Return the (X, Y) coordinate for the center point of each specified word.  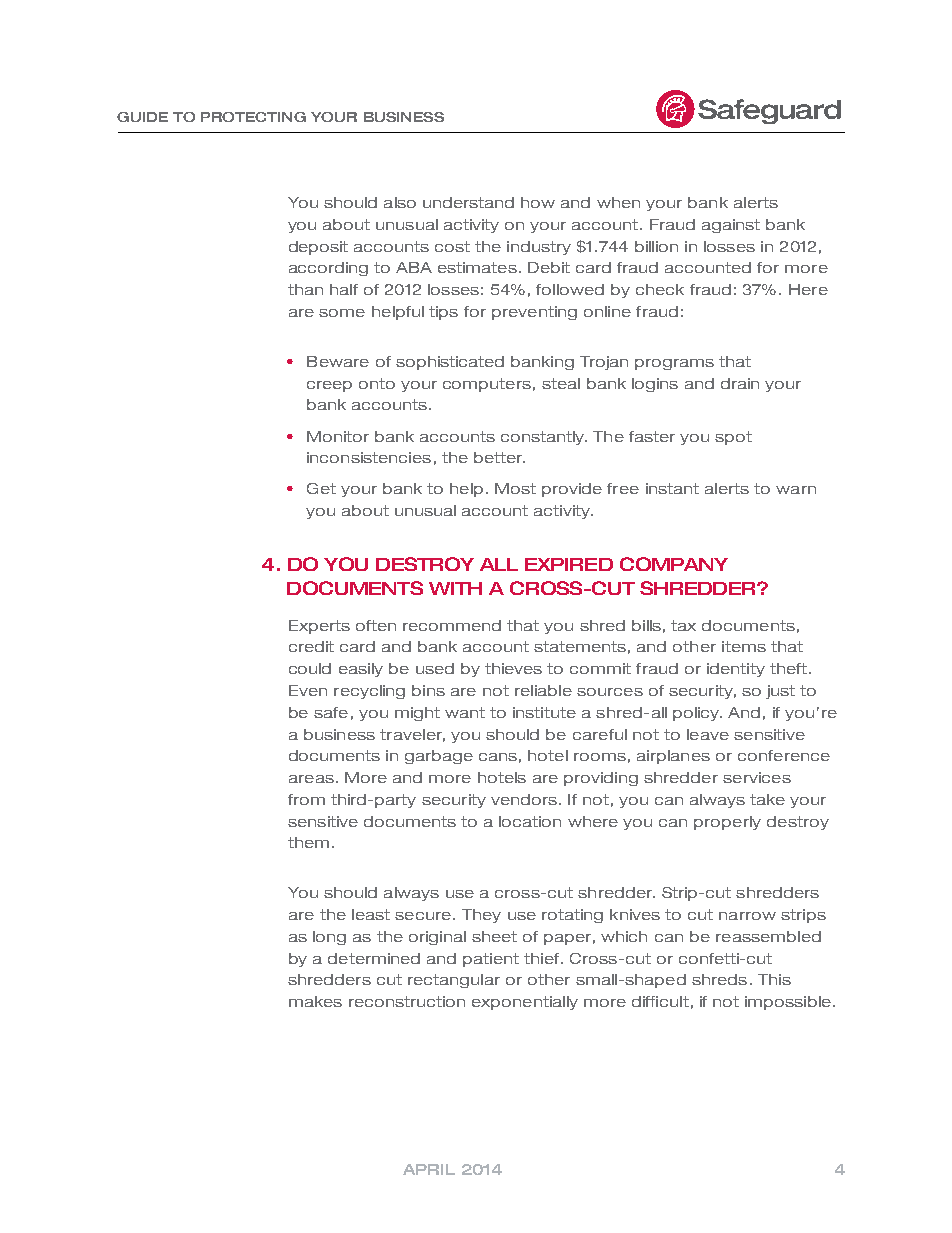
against (731, 226)
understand (468, 202)
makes (315, 1001)
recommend (452, 625)
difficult (660, 1001)
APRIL (429, 1169)
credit (311, 646)
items (744, 646)
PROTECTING (253, 117)
